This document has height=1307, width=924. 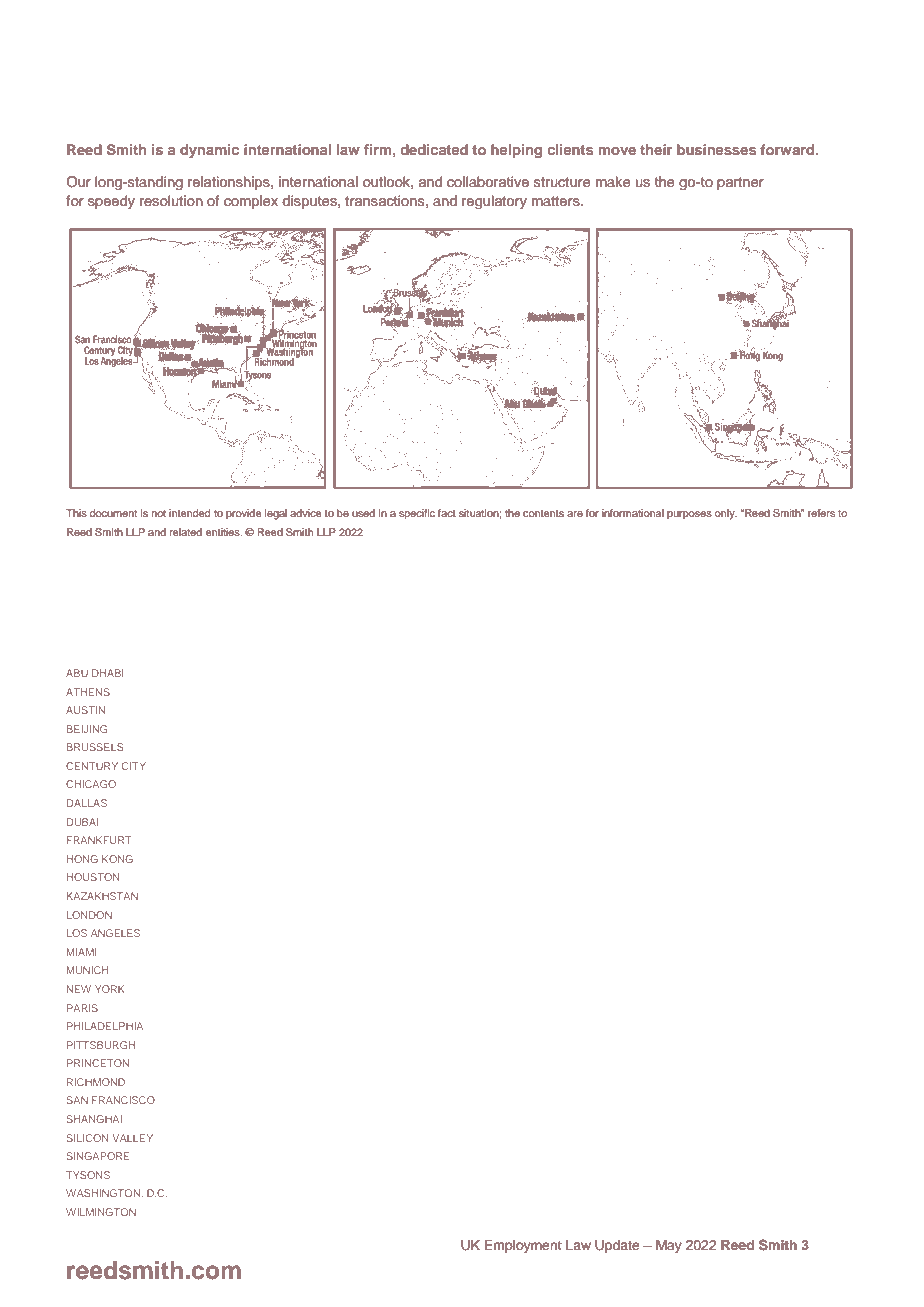 What do you see at coordinates (740, 183) in the document?
I see `partner` at bounding box center [740, 183].
